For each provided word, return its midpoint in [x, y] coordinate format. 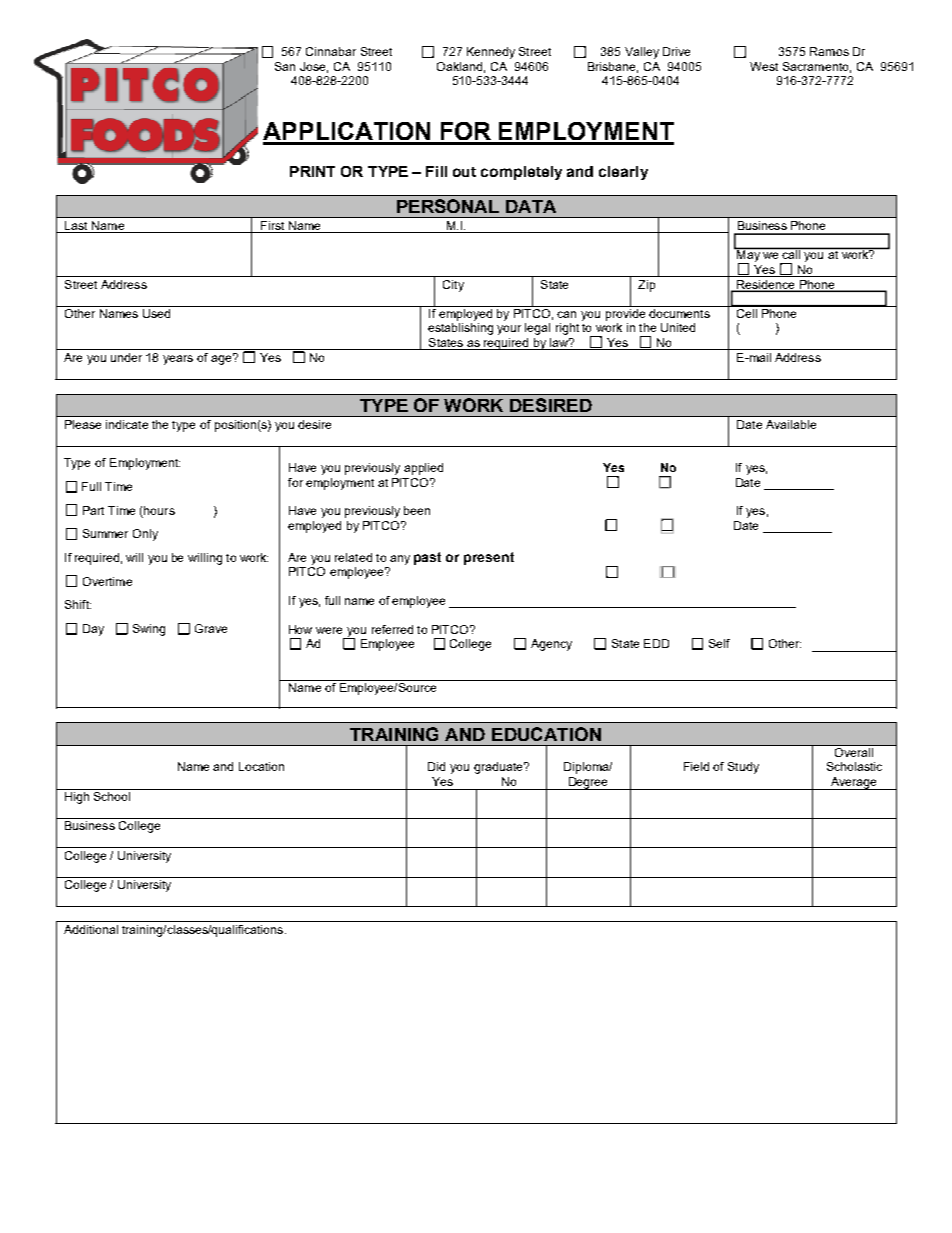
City [453, 286]
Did [436, 766]
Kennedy [491, 53]
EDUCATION [546, 734]
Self [719, 643]
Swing [149, 630]
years [178, 360]
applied [423, 469]
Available [791, 424]
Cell [747, 312]
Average [853, 783]
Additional [91, 929]
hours [159, 510]
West [764, 66]
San [285, 66]
